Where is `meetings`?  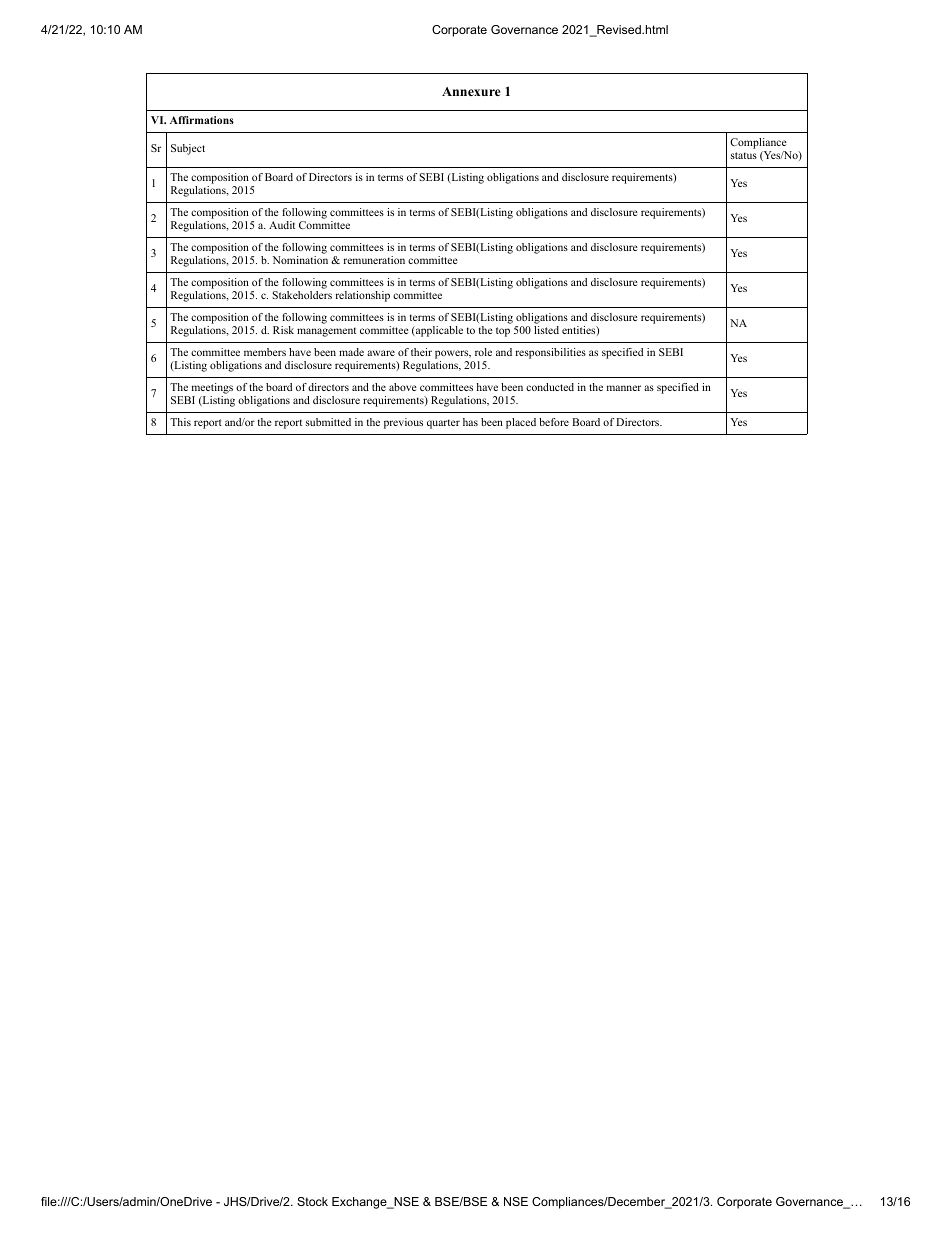 meetings is located at coordinates (211, 390).
